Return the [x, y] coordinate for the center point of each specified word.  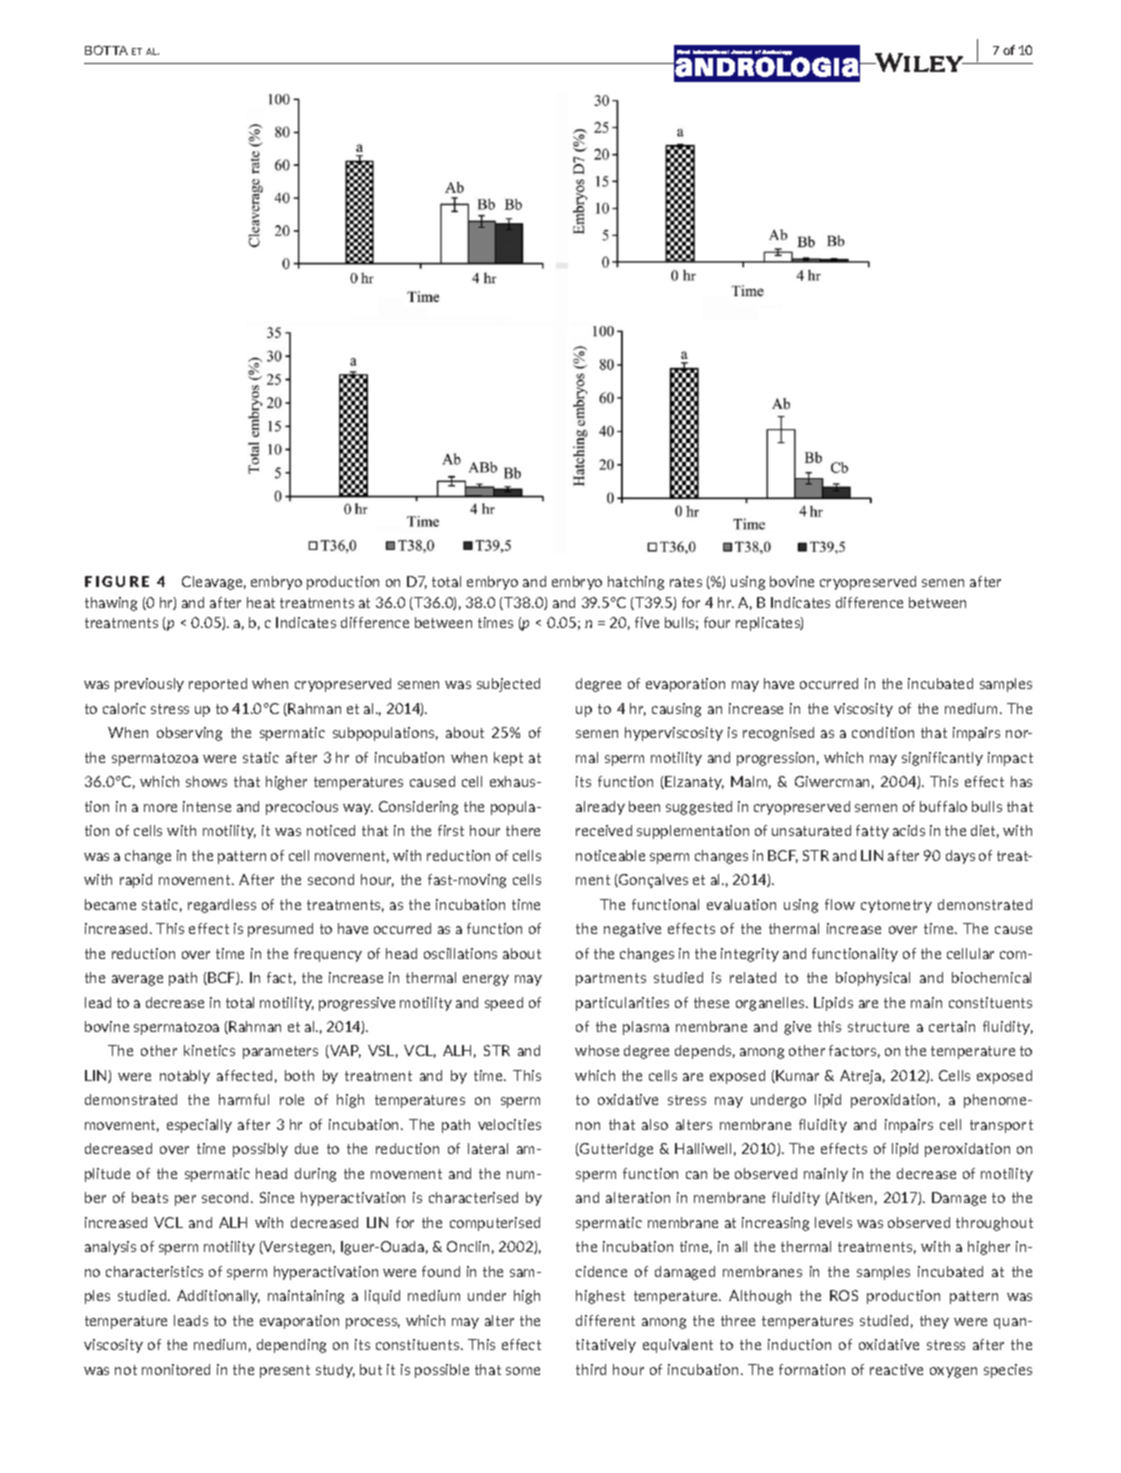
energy [486, 980]
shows [206, 781]
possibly [260, 1150]
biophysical [873, 979]
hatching [636, 583]
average [137, 980]
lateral [488, 1148]
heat [261, 602]
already [600, 808]
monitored [176, 1369]
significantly [942, 759]
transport [1001, 1126]
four [717, 622]
